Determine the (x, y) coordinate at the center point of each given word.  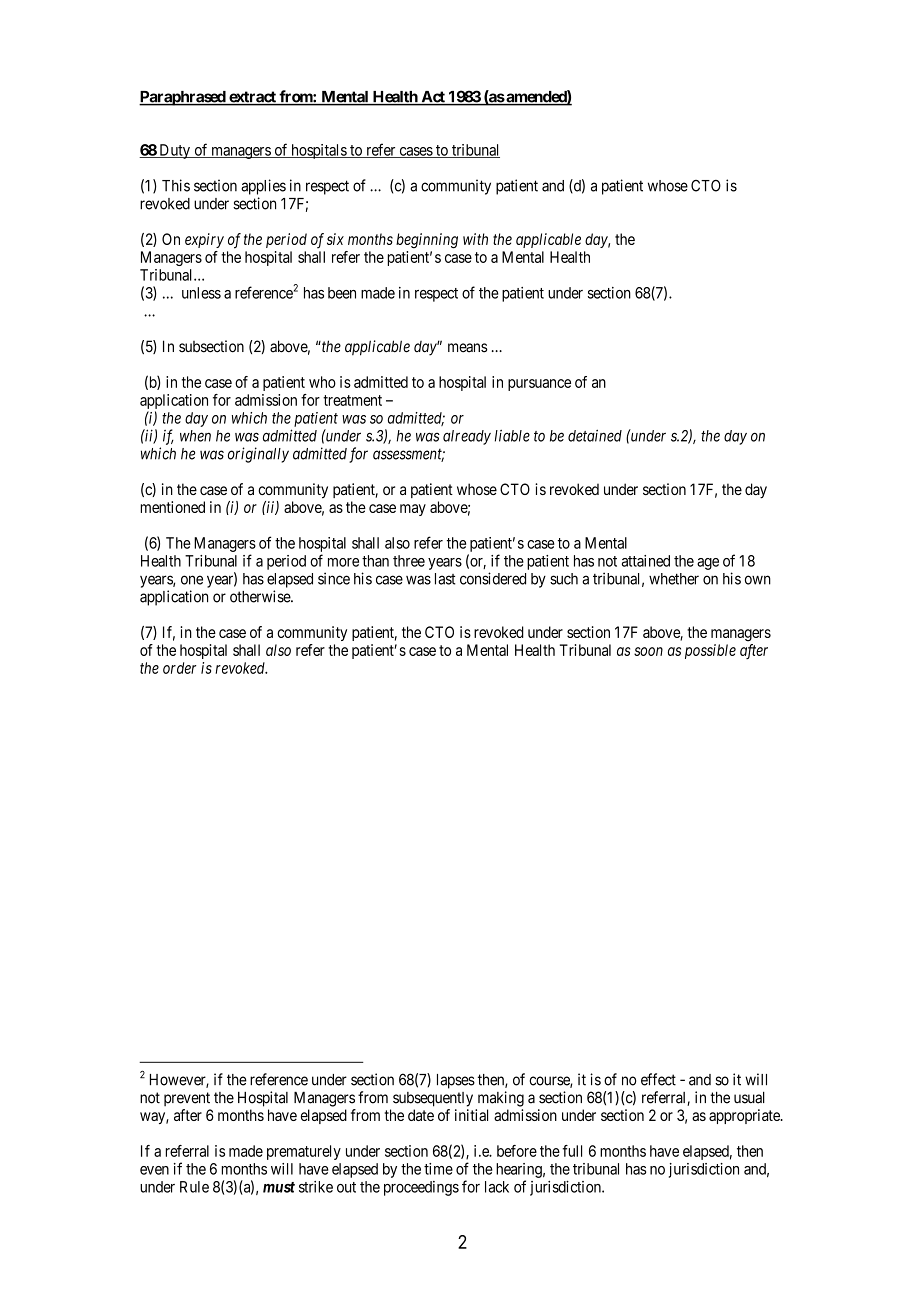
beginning (427, 241)
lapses (456, 1081)
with (475, 239)
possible (710, 651)
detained (595, 435)
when (195, 436)
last (445, 579)
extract (252, 98)
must (279, 1187)
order (179, 668)
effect (658, 1079)
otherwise (261, 596)
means (468, 348)
